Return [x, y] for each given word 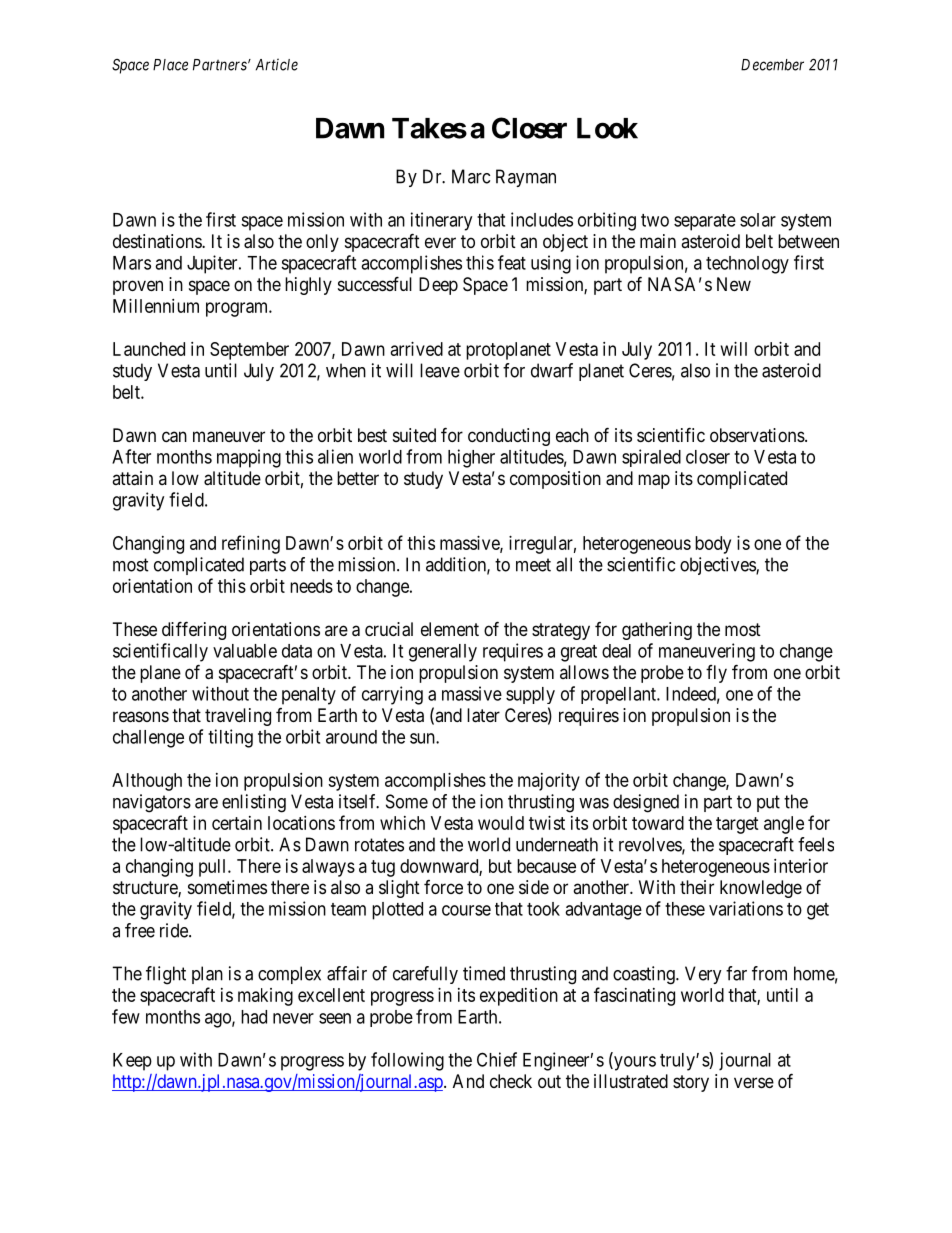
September [249, 351]
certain [237, 823]
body [713, 545]
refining [251, 544]
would [501, 823]
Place [170, 65]
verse [754, 1082]
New [734, 284]
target [737, 825]
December [772, 65]
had [254, 1017]
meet [533, 565]
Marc [471, 176]
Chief [497, 1059]
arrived [417, 349]
